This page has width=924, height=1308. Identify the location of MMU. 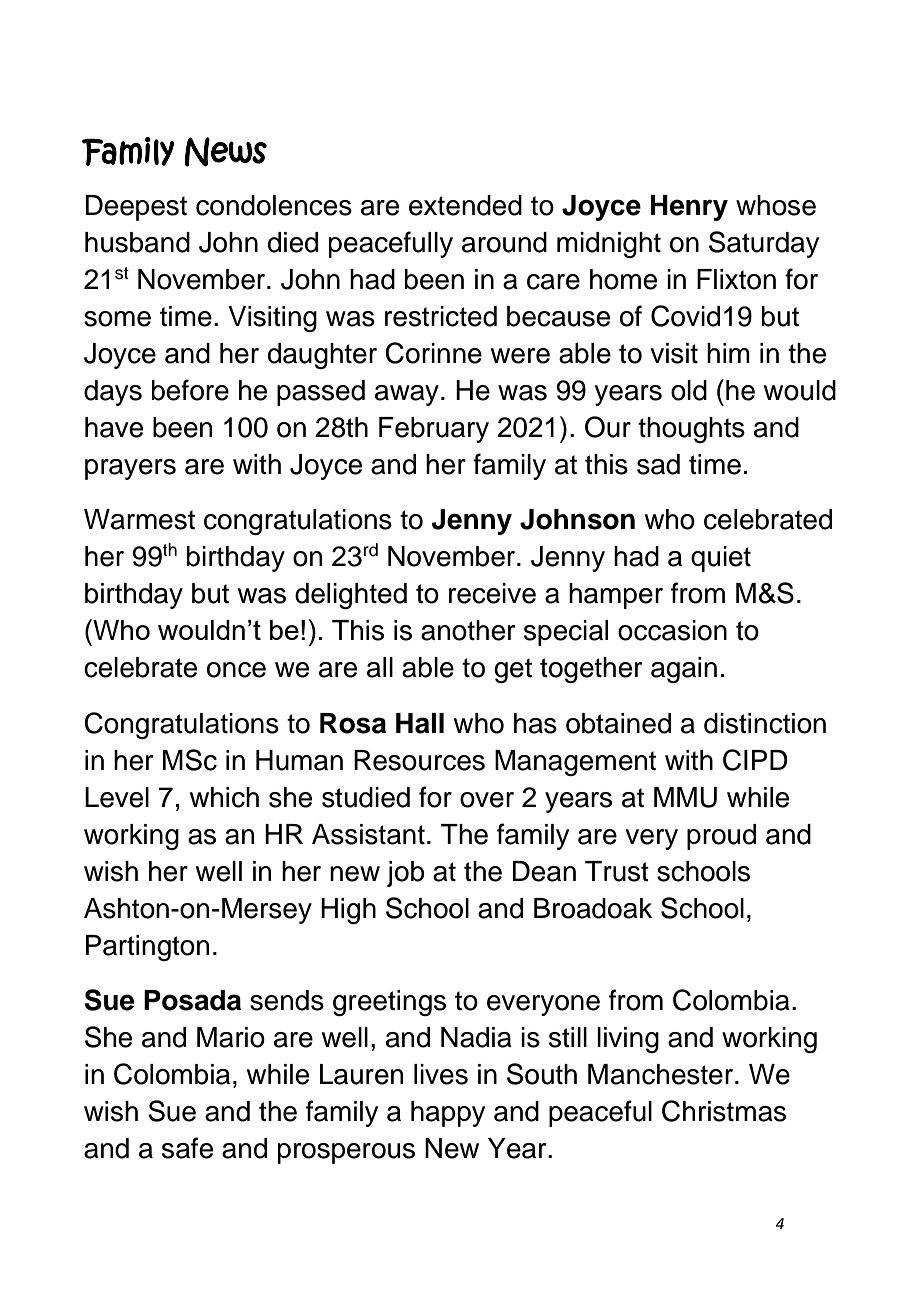
(685, 797).
